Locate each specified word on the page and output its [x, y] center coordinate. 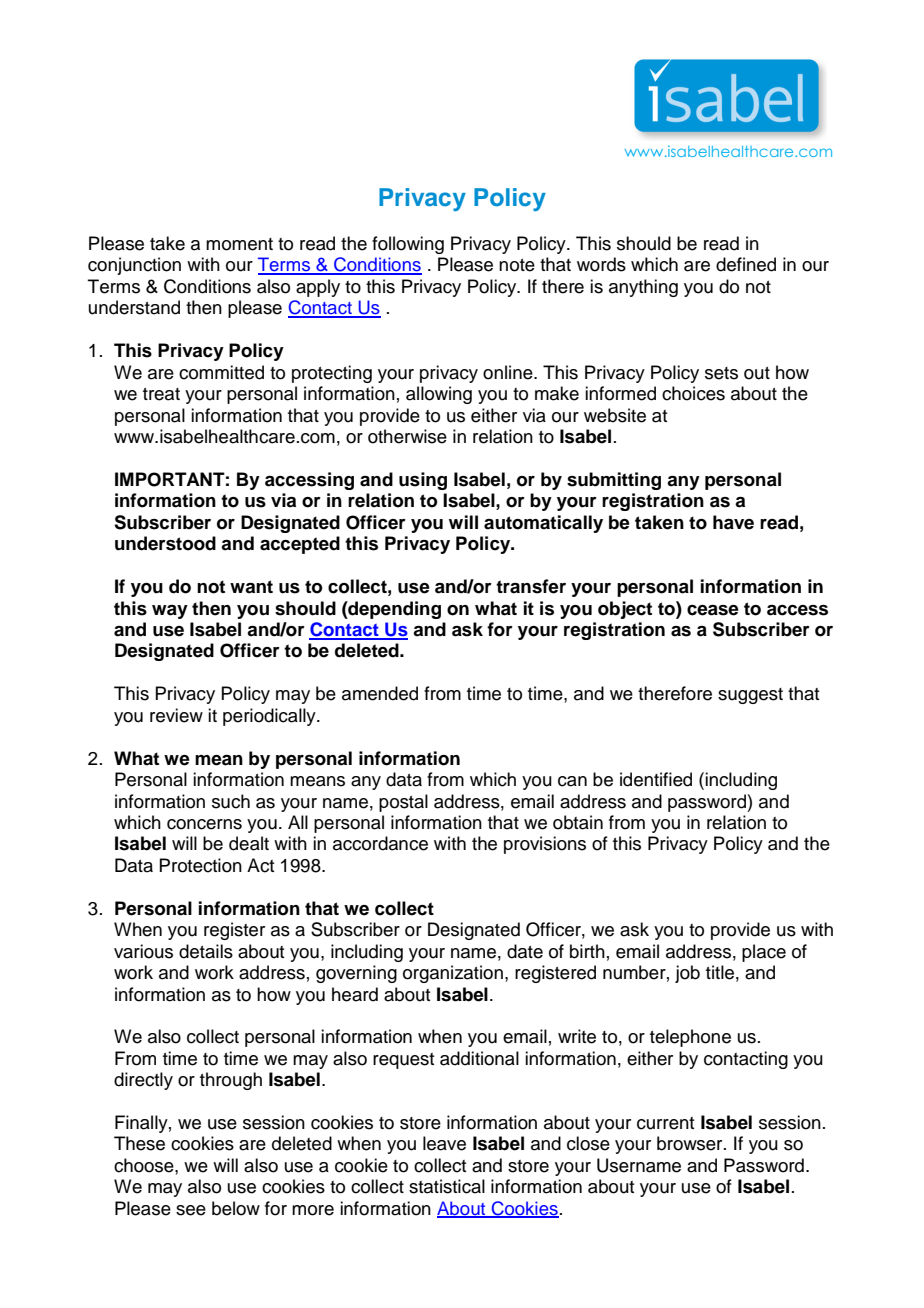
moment [239, 244]
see [191, 1210]
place [764, 953]
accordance [380, 843]
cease [713, 610]
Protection [200, 865]
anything [643, 288]
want [251, 587]
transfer [531, 586]
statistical [447, 1186]
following [408, 245]
